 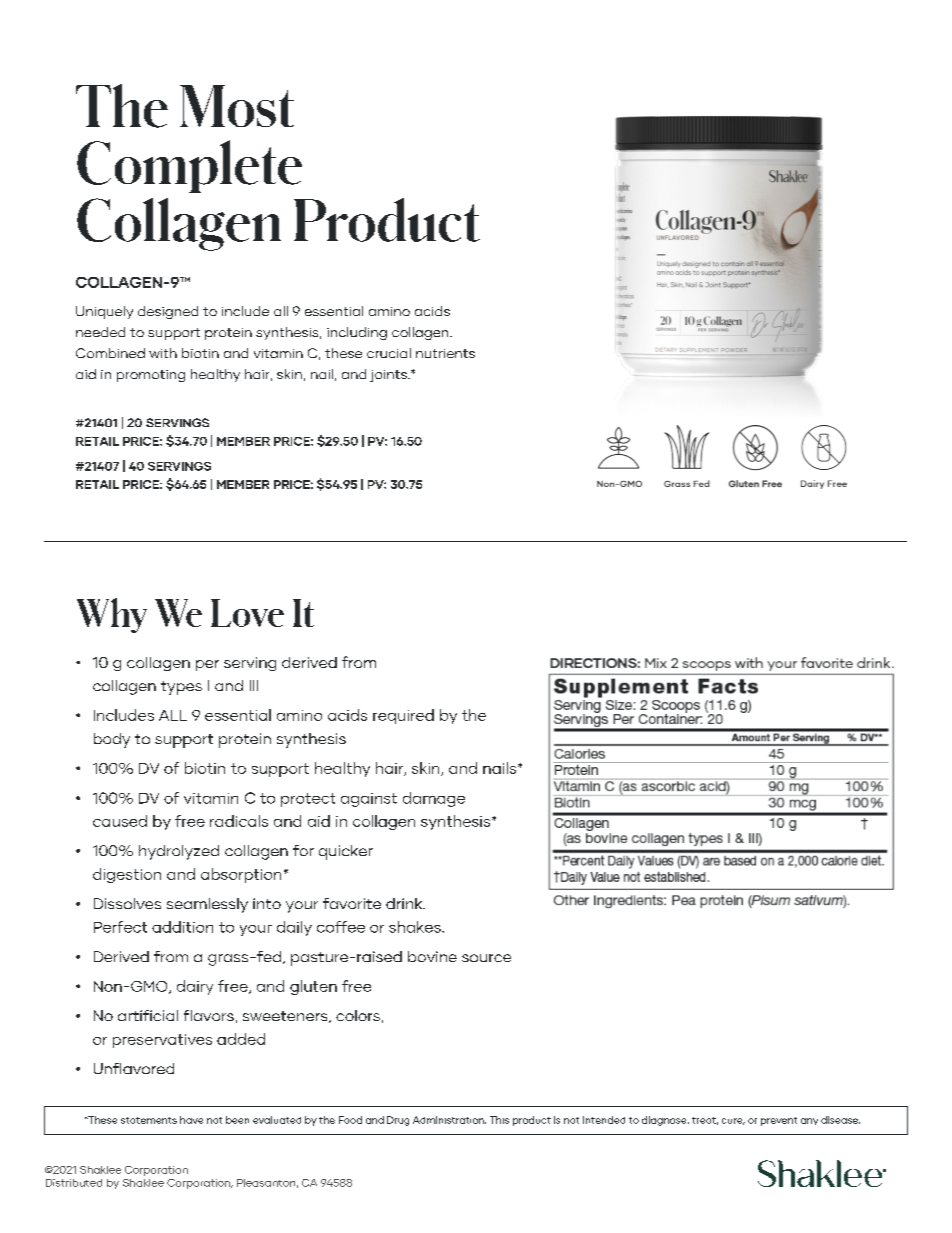 What do you see at coordinates (403, 716) in the document?
I see `required` at bounding box center [403, 716].
